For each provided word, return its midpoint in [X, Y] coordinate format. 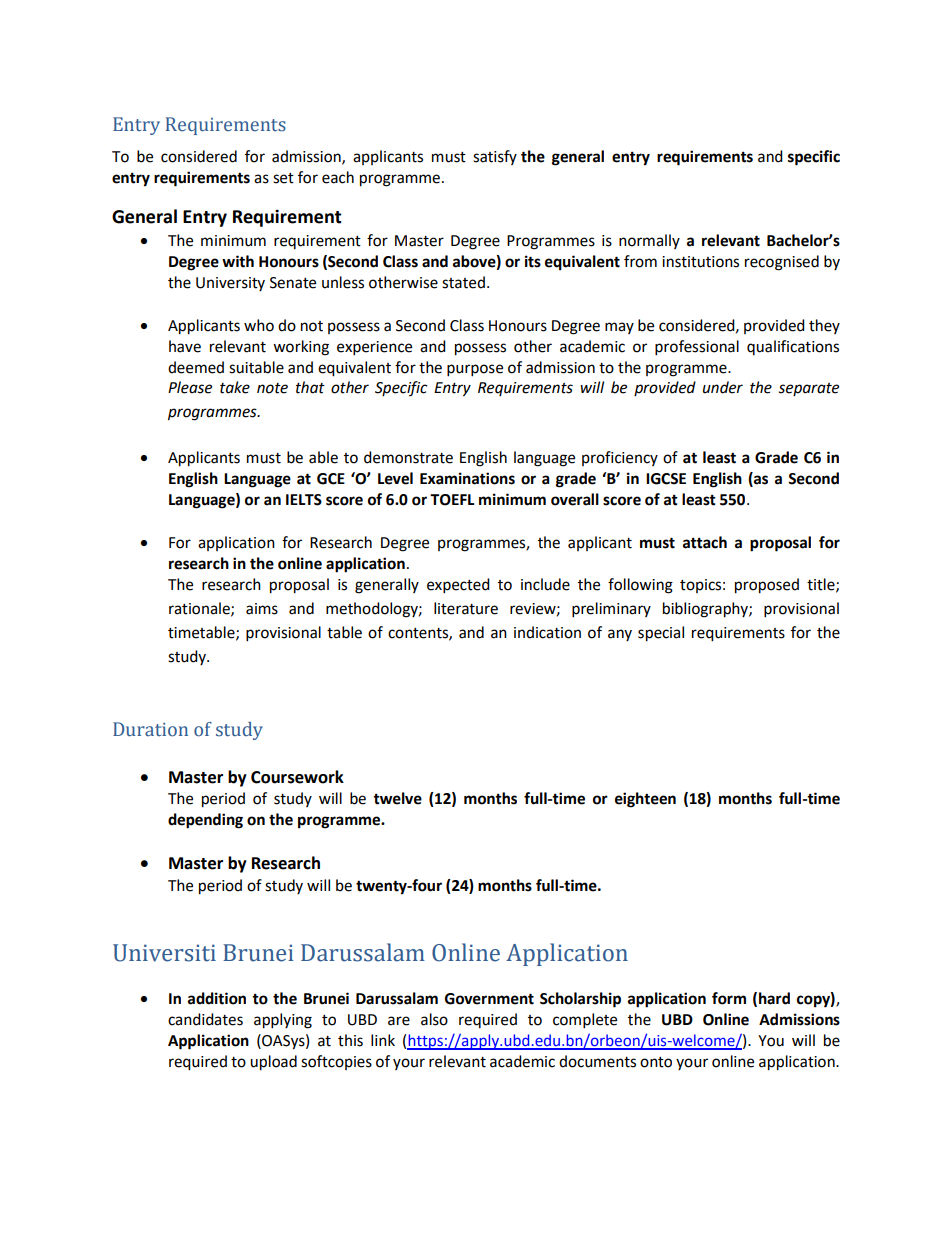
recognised [782, 263]
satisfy [495, 157]
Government [489, 999]
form [729, 998]
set [283, 178]
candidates [205, 1019]
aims [262, 609]
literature [466, 608]
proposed [767, 586]
